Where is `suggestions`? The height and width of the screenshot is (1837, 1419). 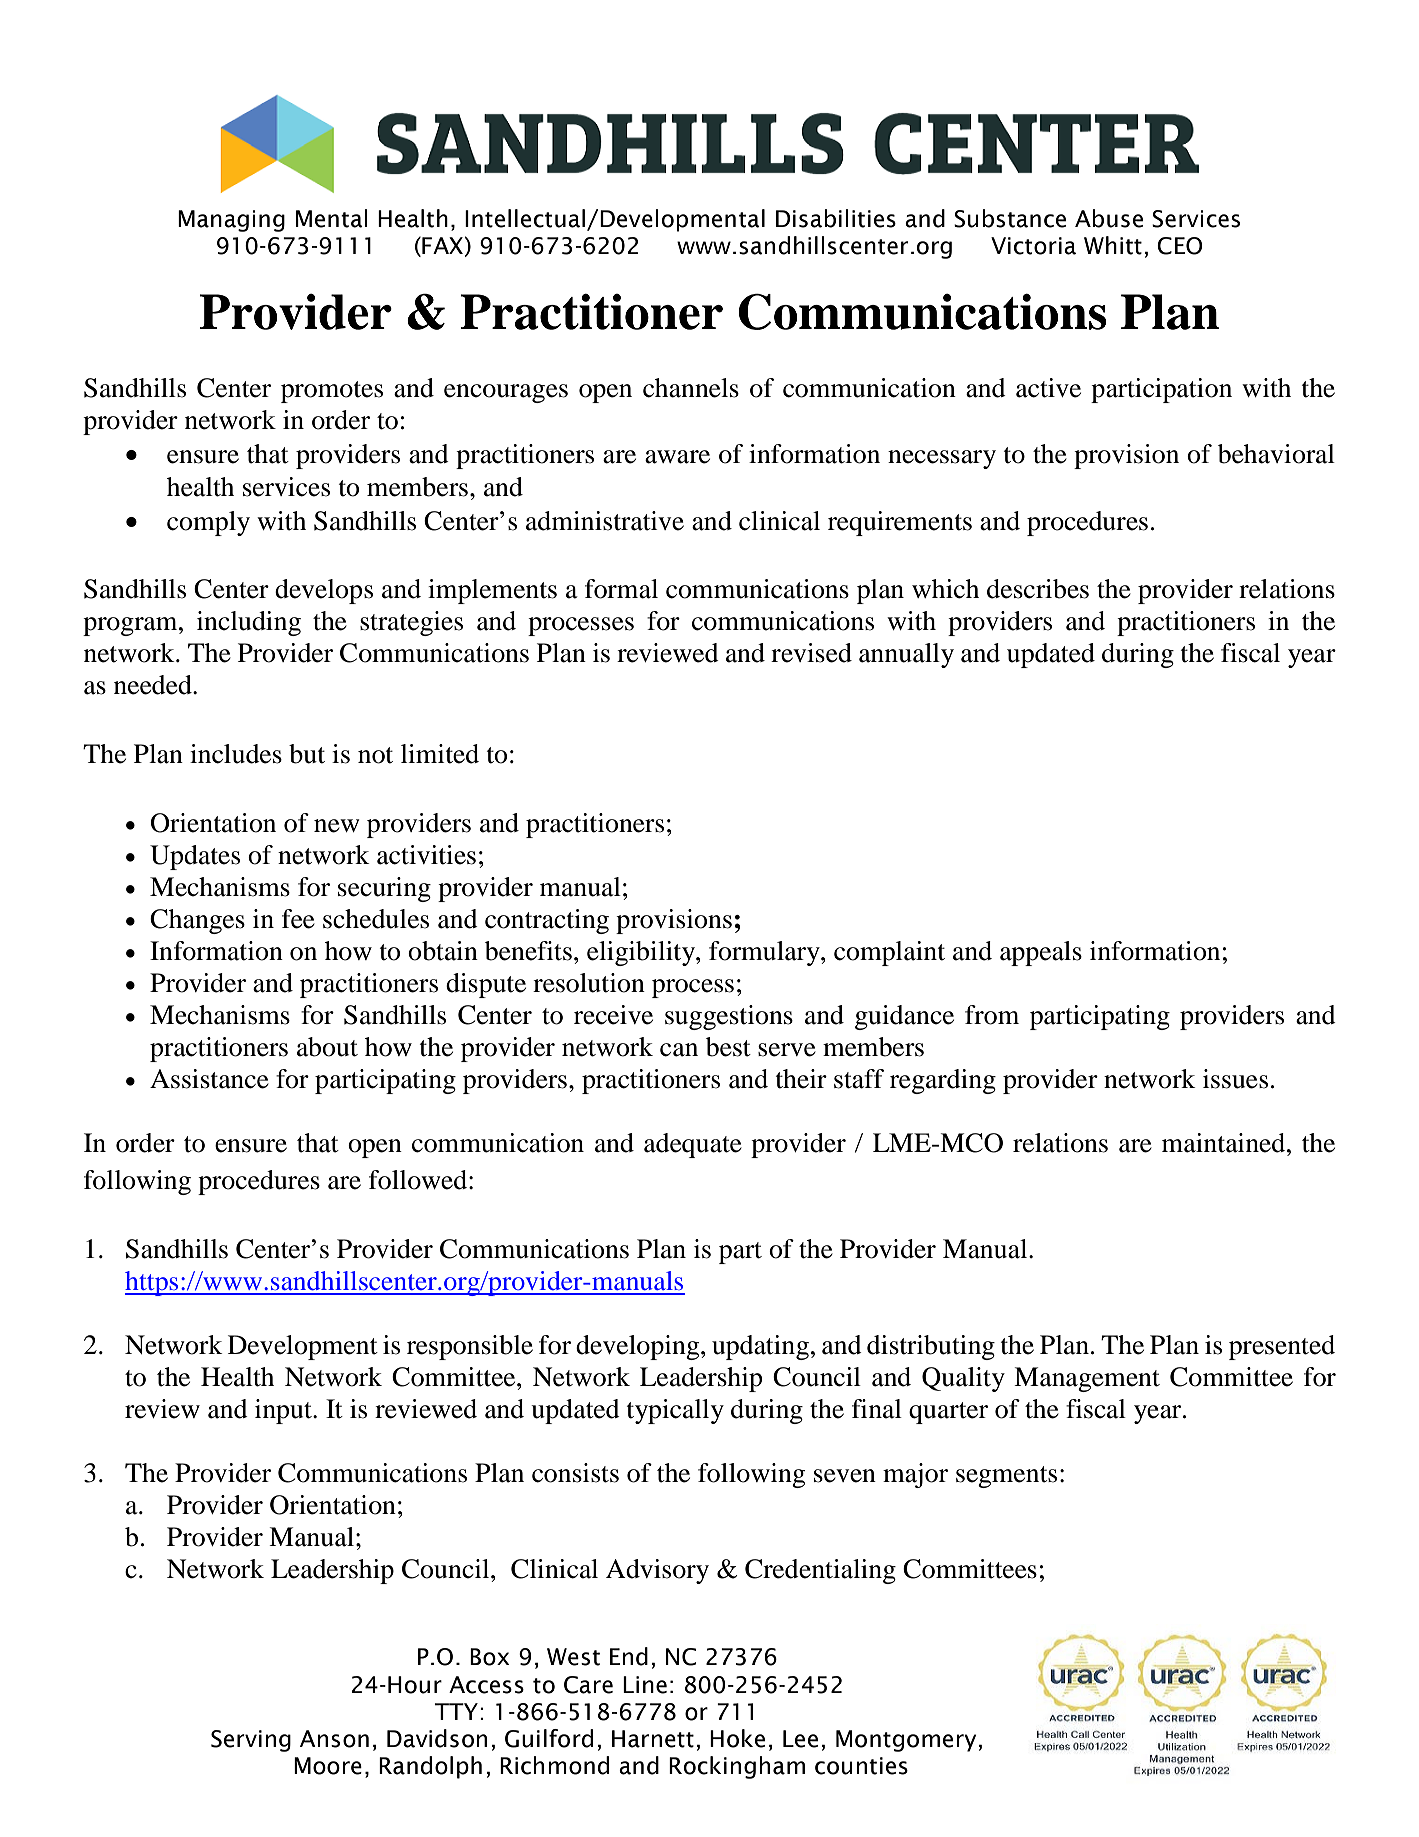 suggestions is located at coordinates (729, 1017).
